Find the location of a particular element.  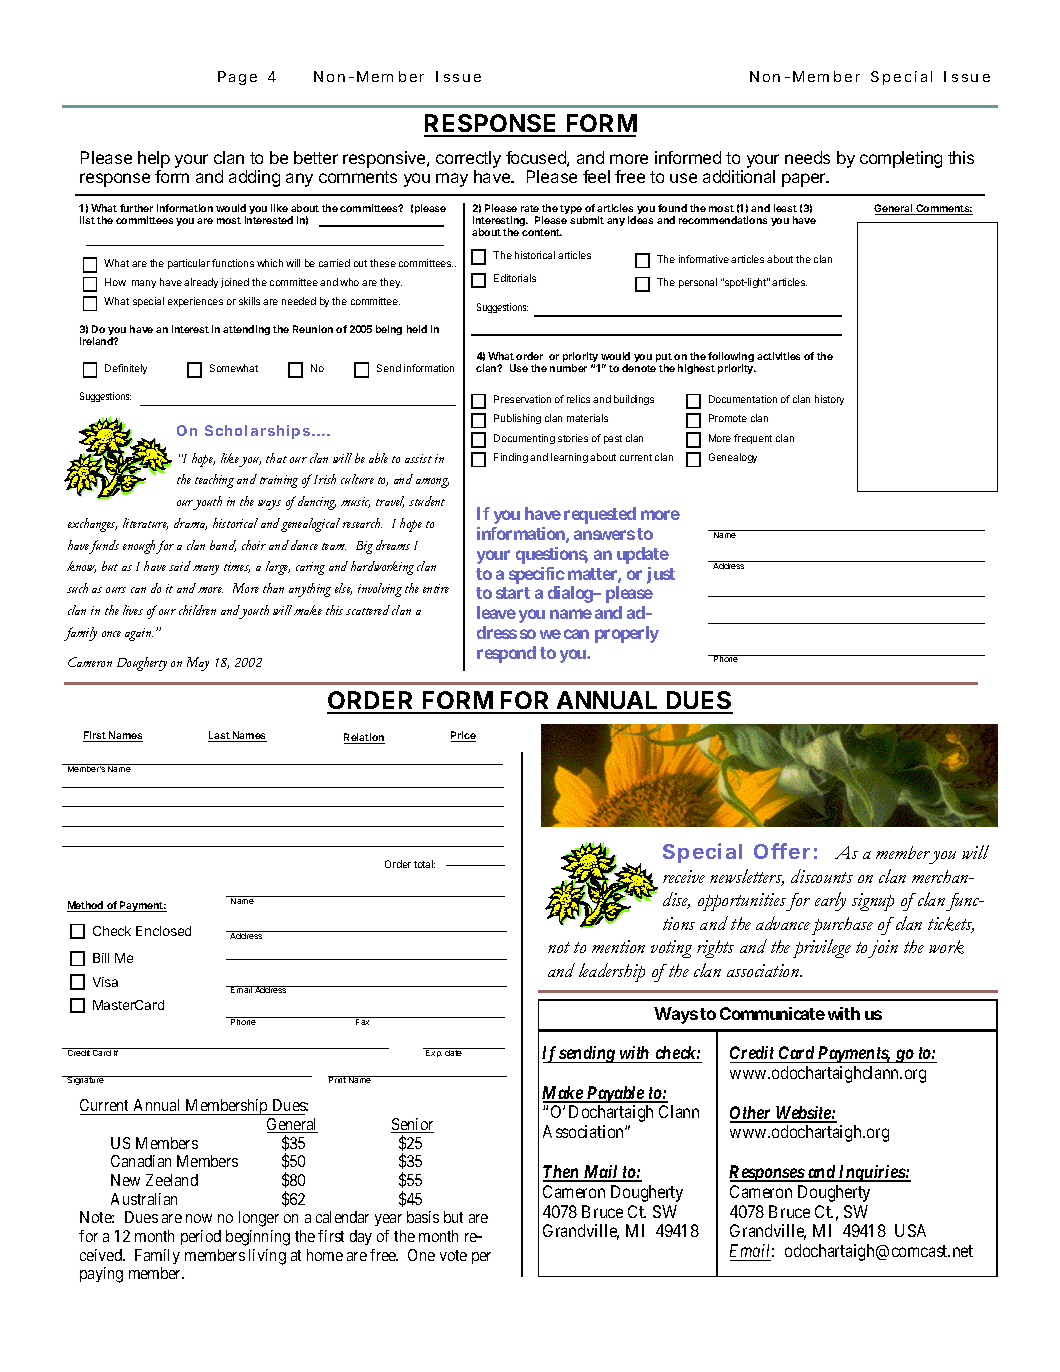

discounts is located at coordinates (822, 876).
